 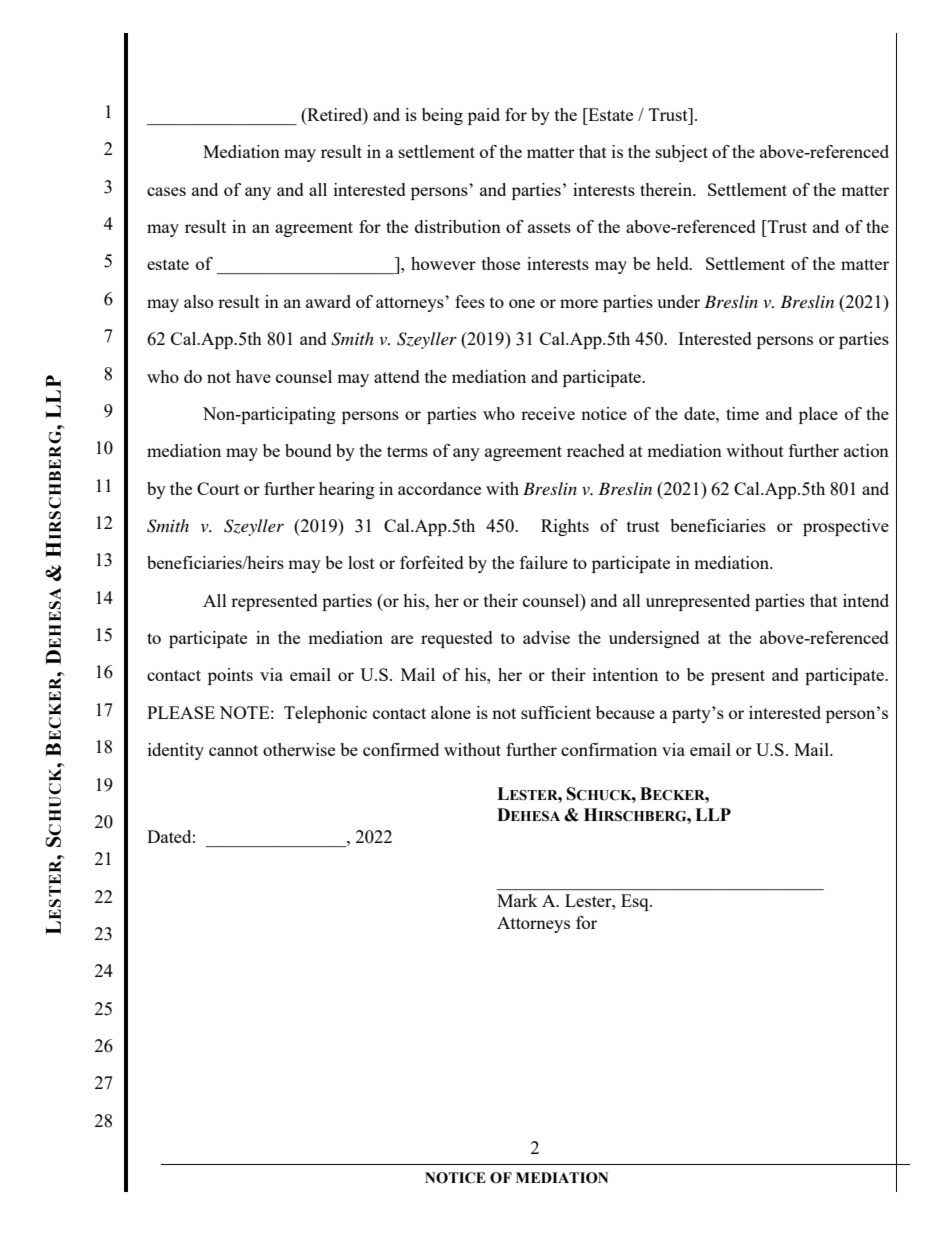 What do you see at coordinates (166, 191) in the document?
I see `cases` at bounding box center [166, 191].
